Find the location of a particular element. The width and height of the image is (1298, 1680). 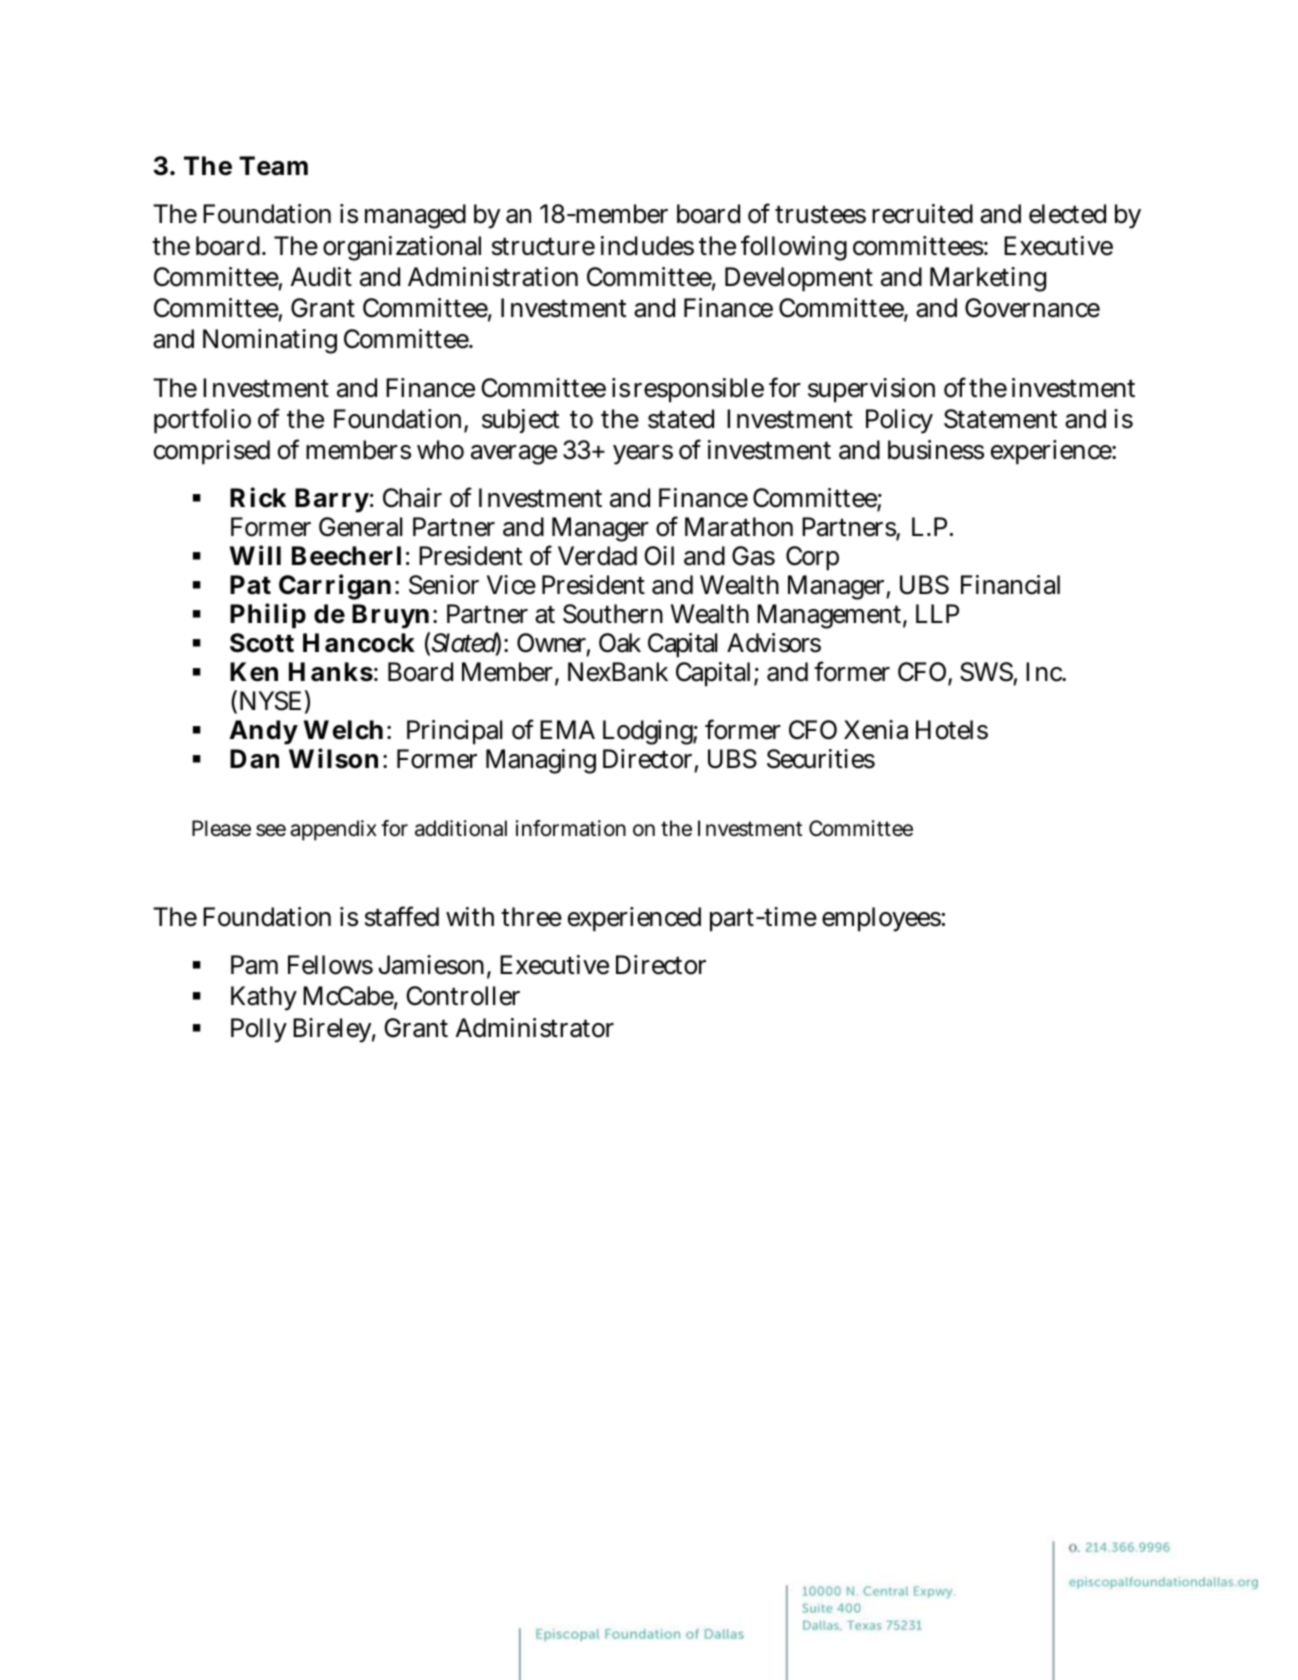

following is located at coordinates (794, 248).
